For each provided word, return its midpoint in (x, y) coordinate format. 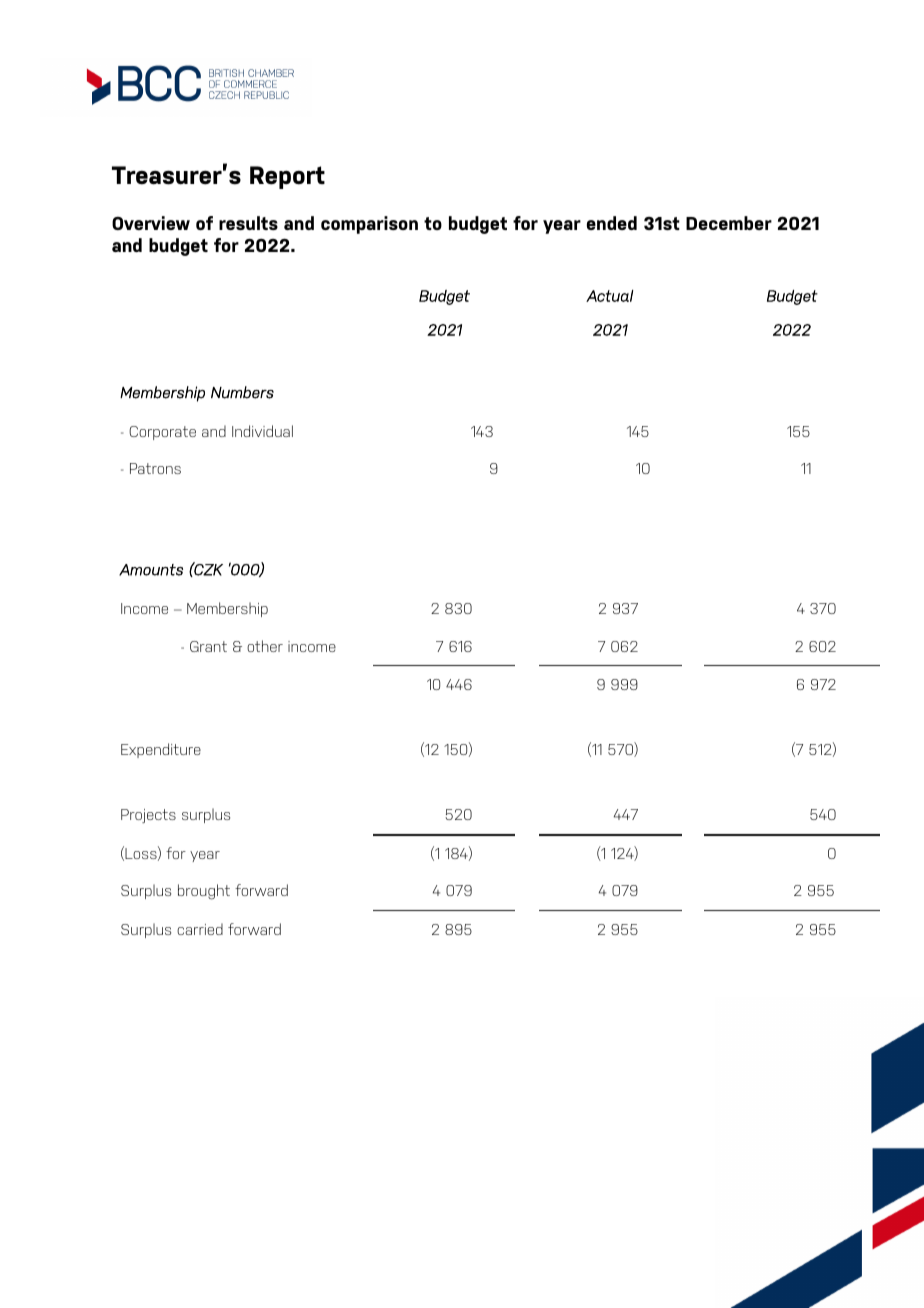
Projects (148, 816)
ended (612, 223)
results (248, 223)
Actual (609, 296)
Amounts (151, 570)
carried (200, 929)
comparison (369, 225)
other (265, 646)
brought (204, 892)
